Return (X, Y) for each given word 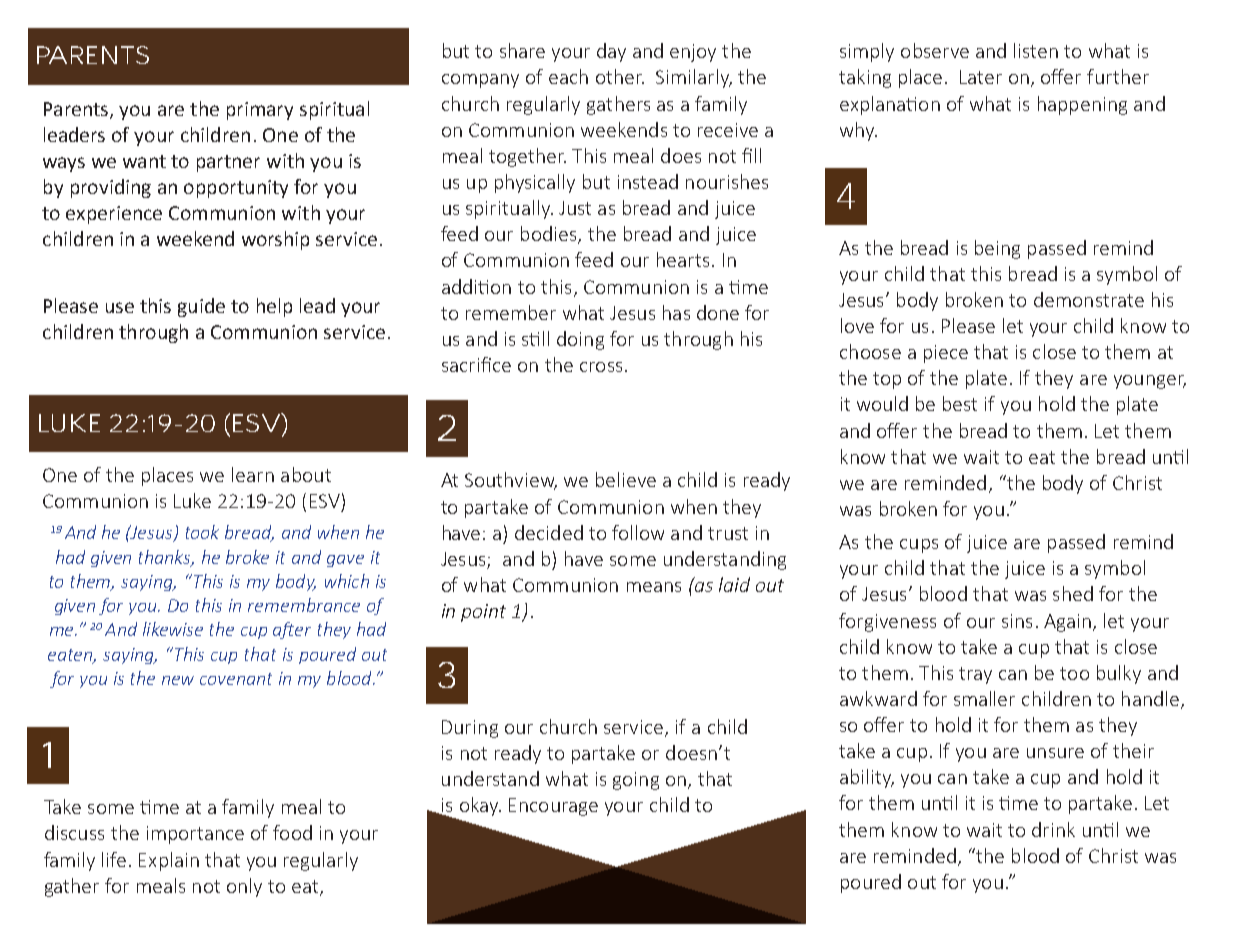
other (620, 76)
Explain (169, 861)
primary (260, 111)
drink (1053, 829)
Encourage (553, 807)
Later (981, 77)
